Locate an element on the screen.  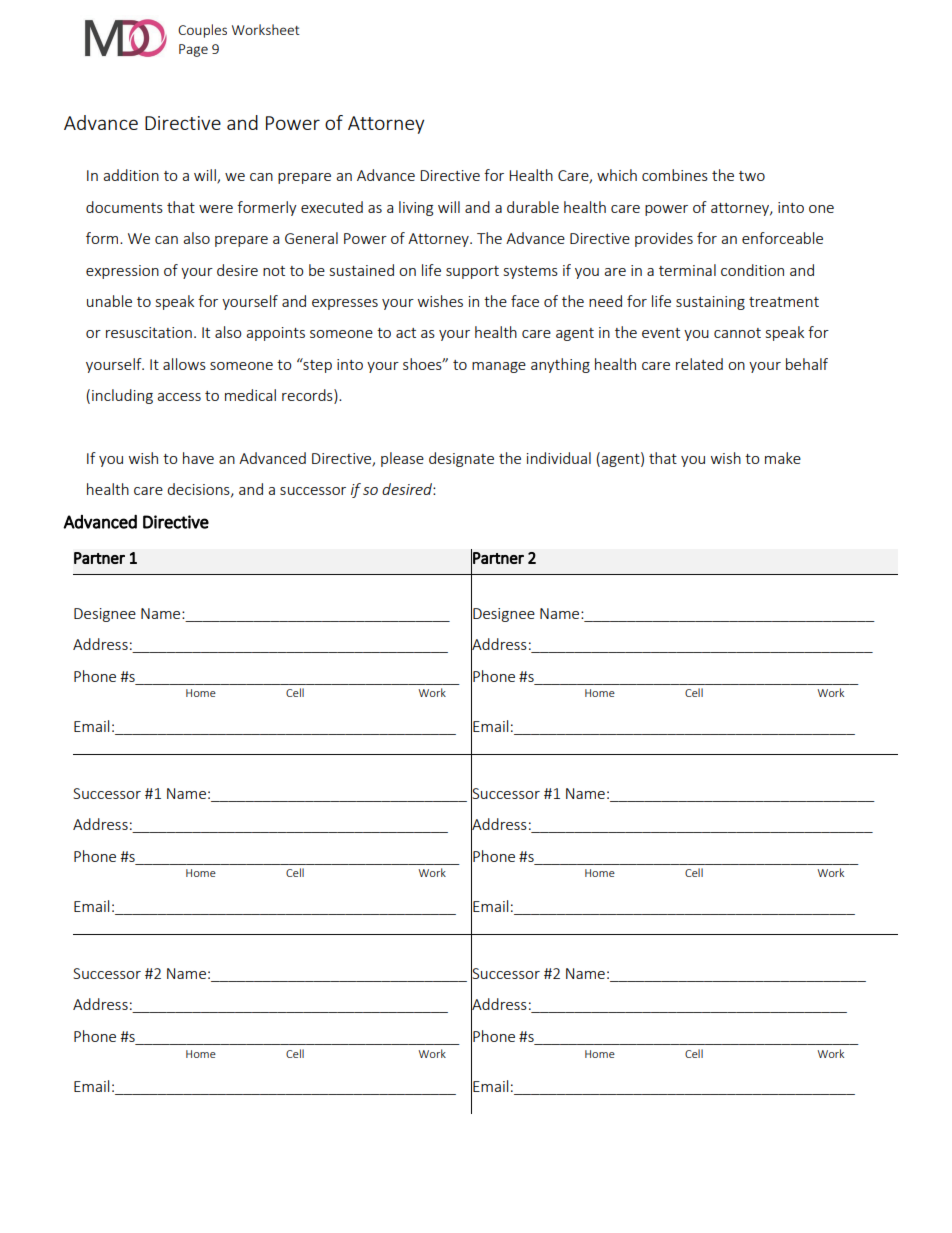
combines is located at coordinates (675, 175).
